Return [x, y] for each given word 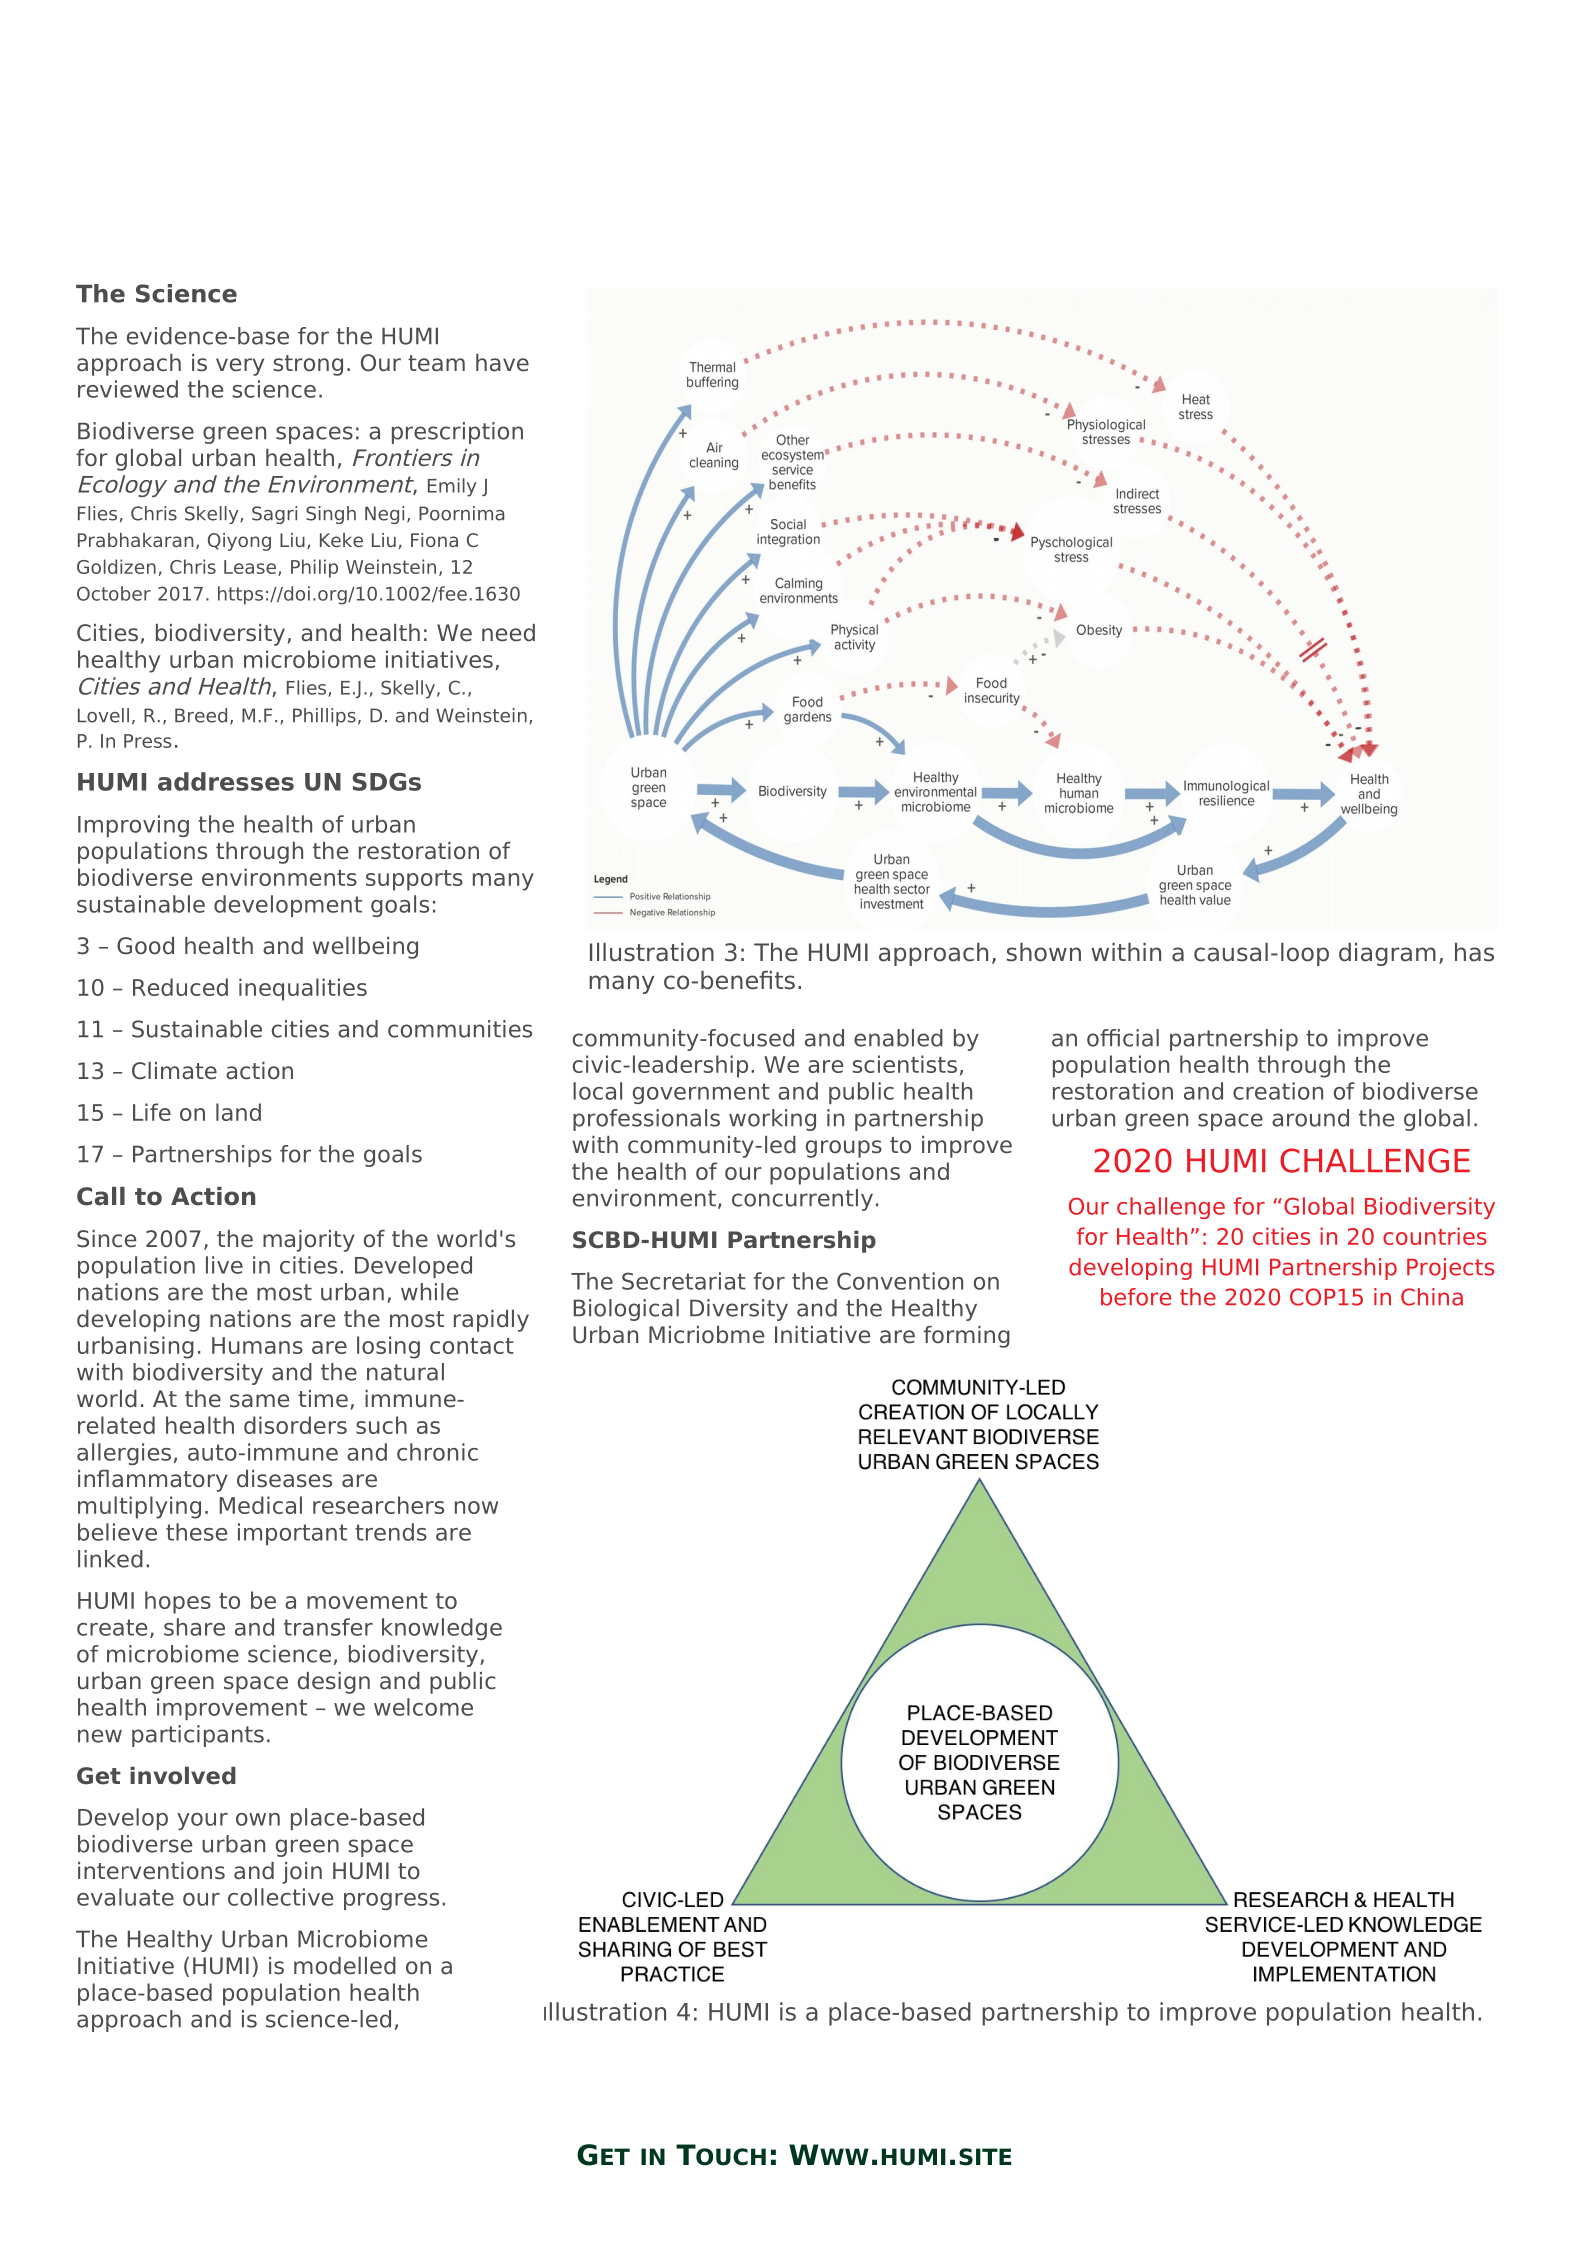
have [502, 363]
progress [391, 1901]
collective [280, 1897]
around [1310, 1118]
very [240, 367]
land [238, 1112]
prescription [457, 433]
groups [844, 1149]
